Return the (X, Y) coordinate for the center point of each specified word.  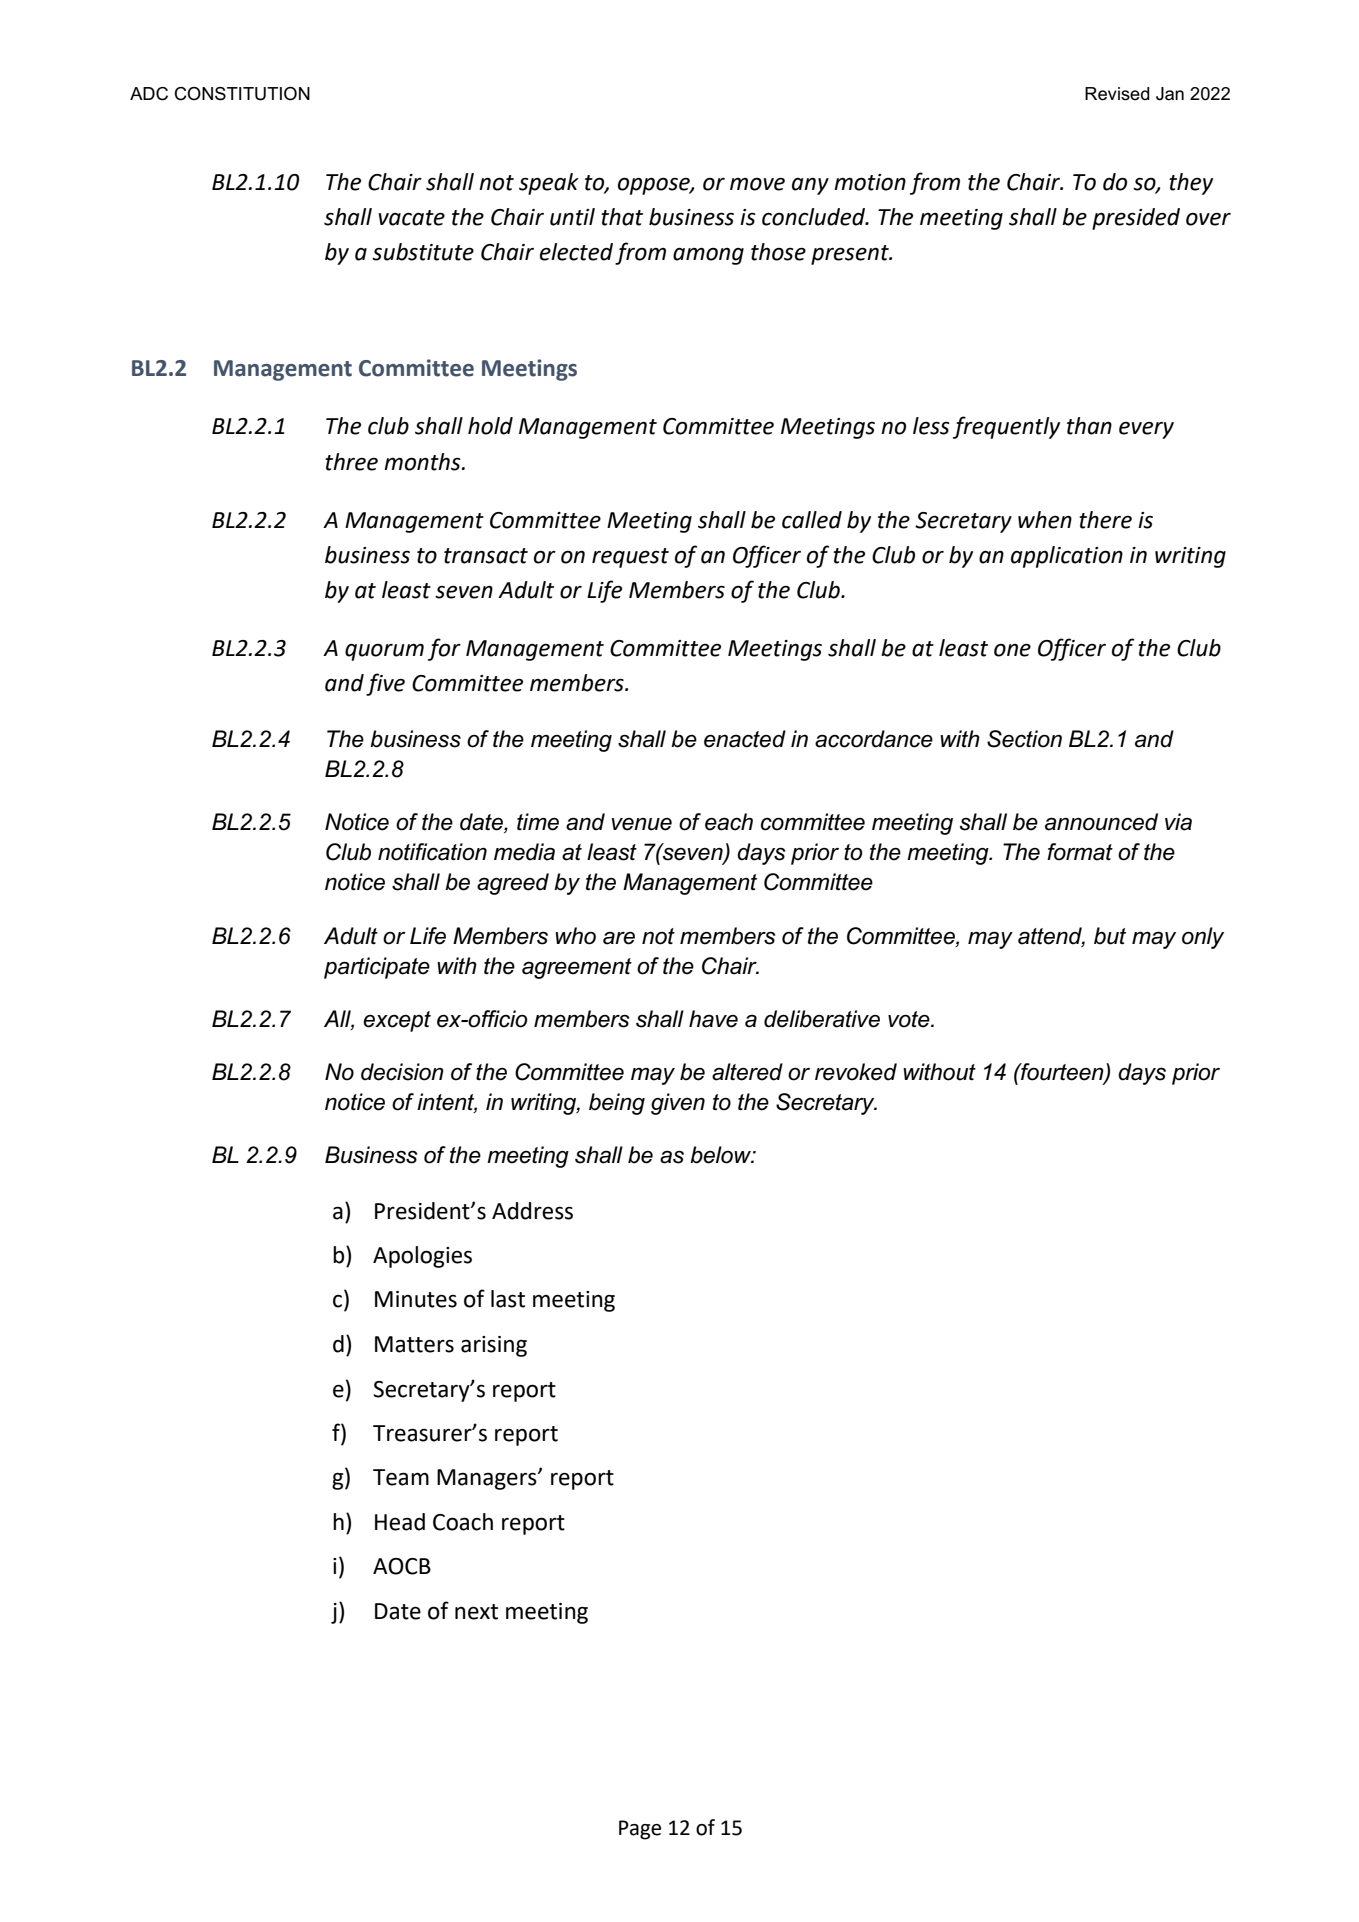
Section (1024, 739)
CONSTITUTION (242, 94)
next (476, 1612)
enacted (745, 739)
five (385, 684)
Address (532, 1211)
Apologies (422, 1257)
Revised (1117, 94)
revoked (856, 1072)
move (757, 184)
